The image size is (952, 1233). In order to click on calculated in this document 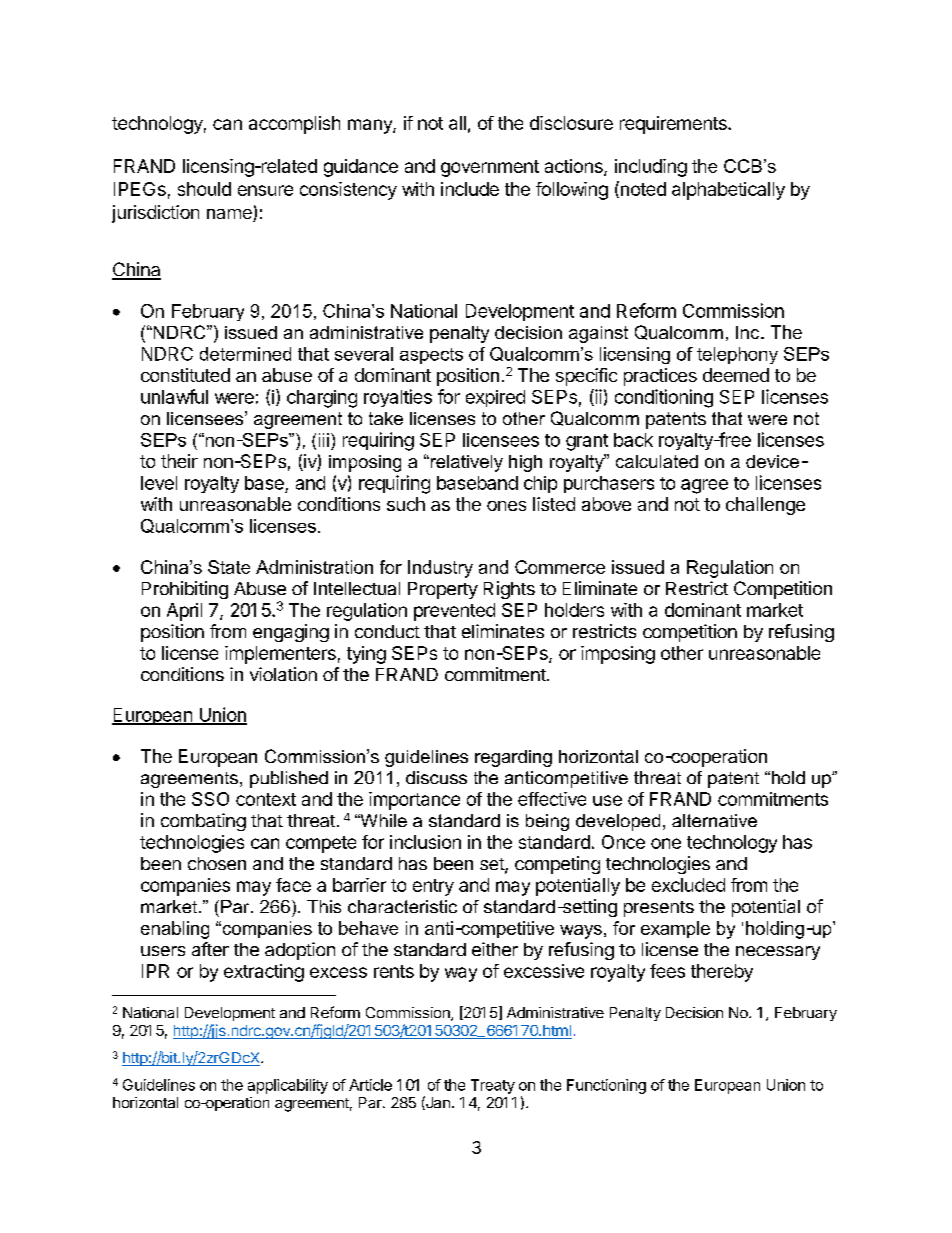, I will do `click(657, 461)`.
